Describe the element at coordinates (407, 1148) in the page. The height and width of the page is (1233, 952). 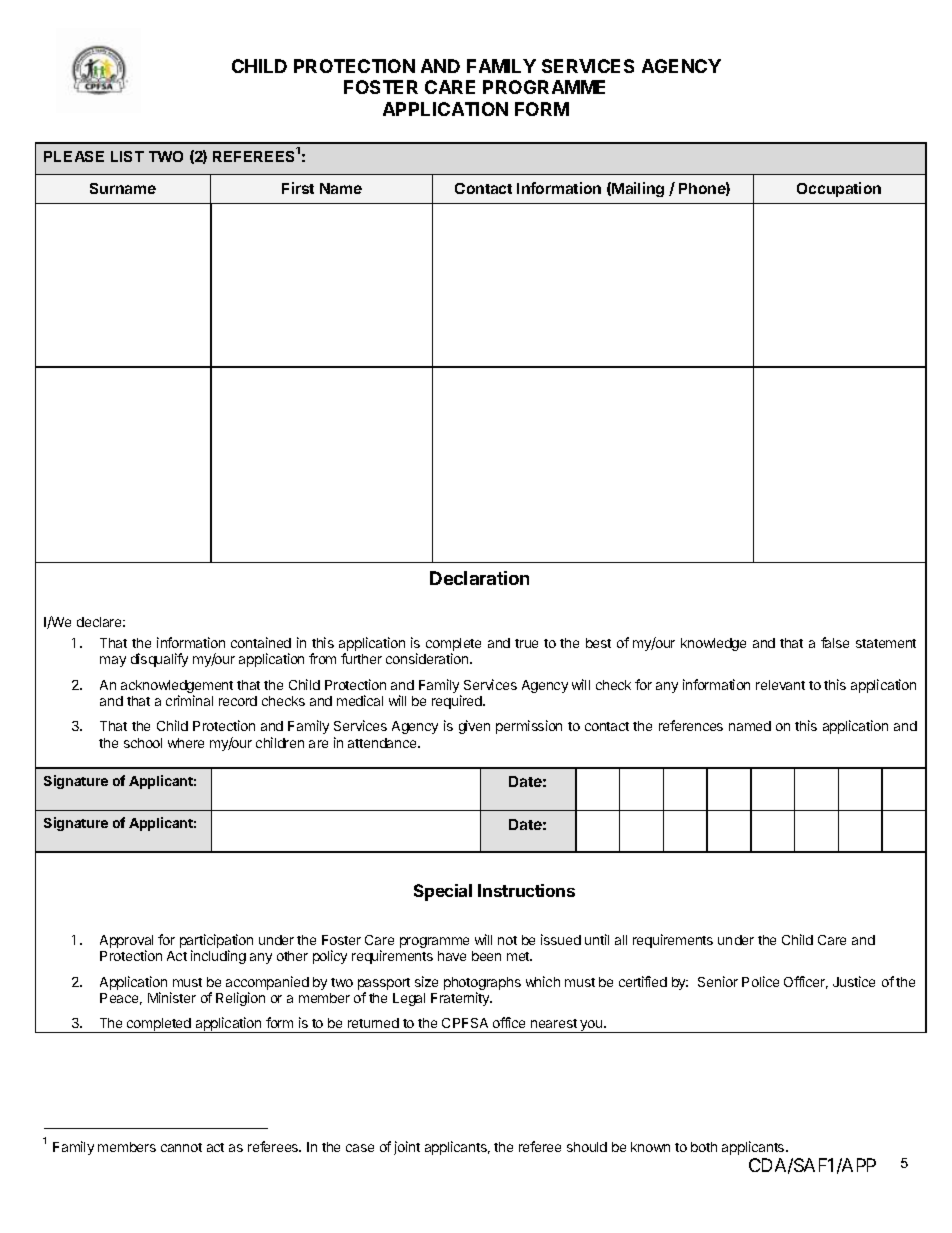
I see `joint` at that location.
